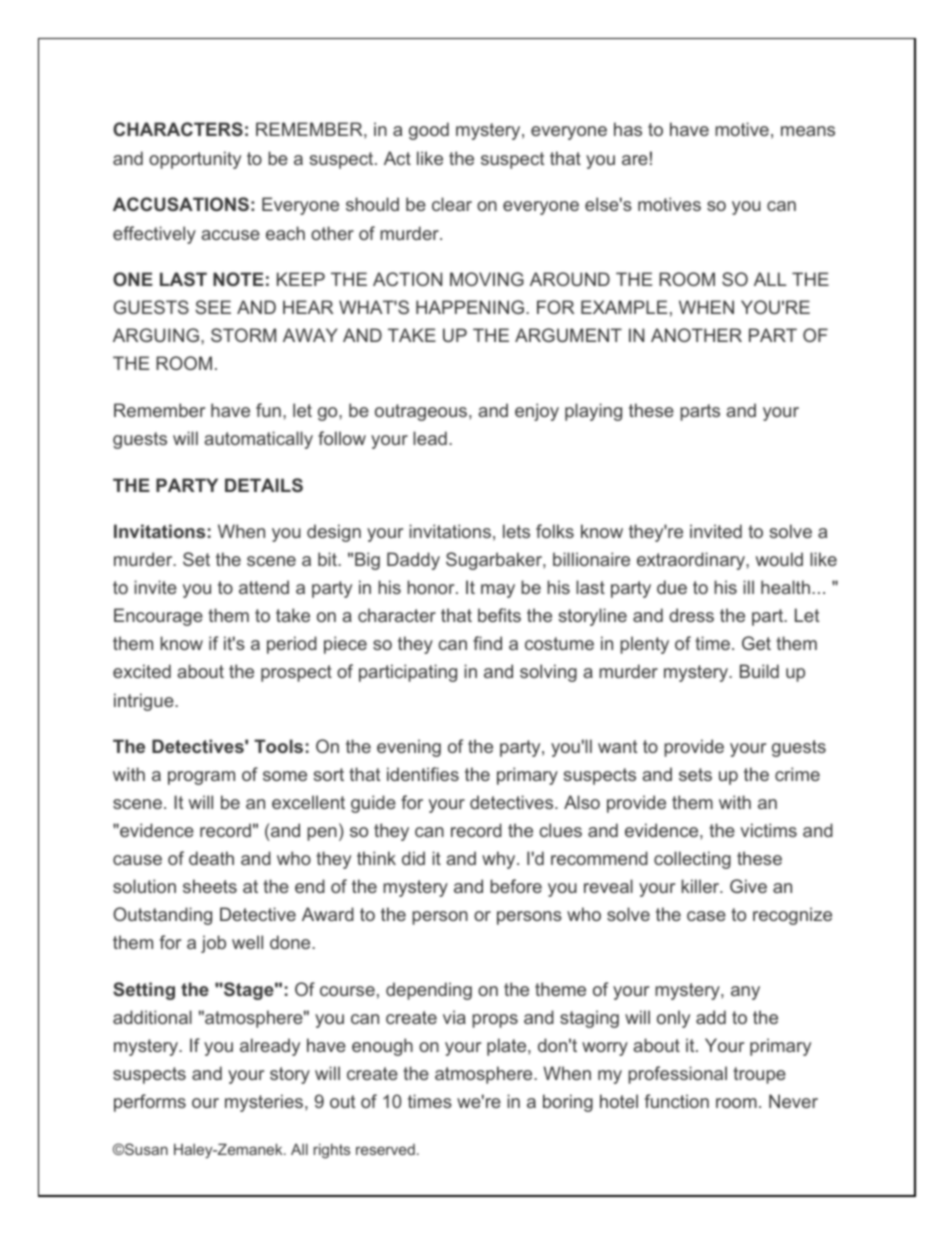  Describe the element at coordinates (487, 643) in the screenshot. I see `find` at that location.
